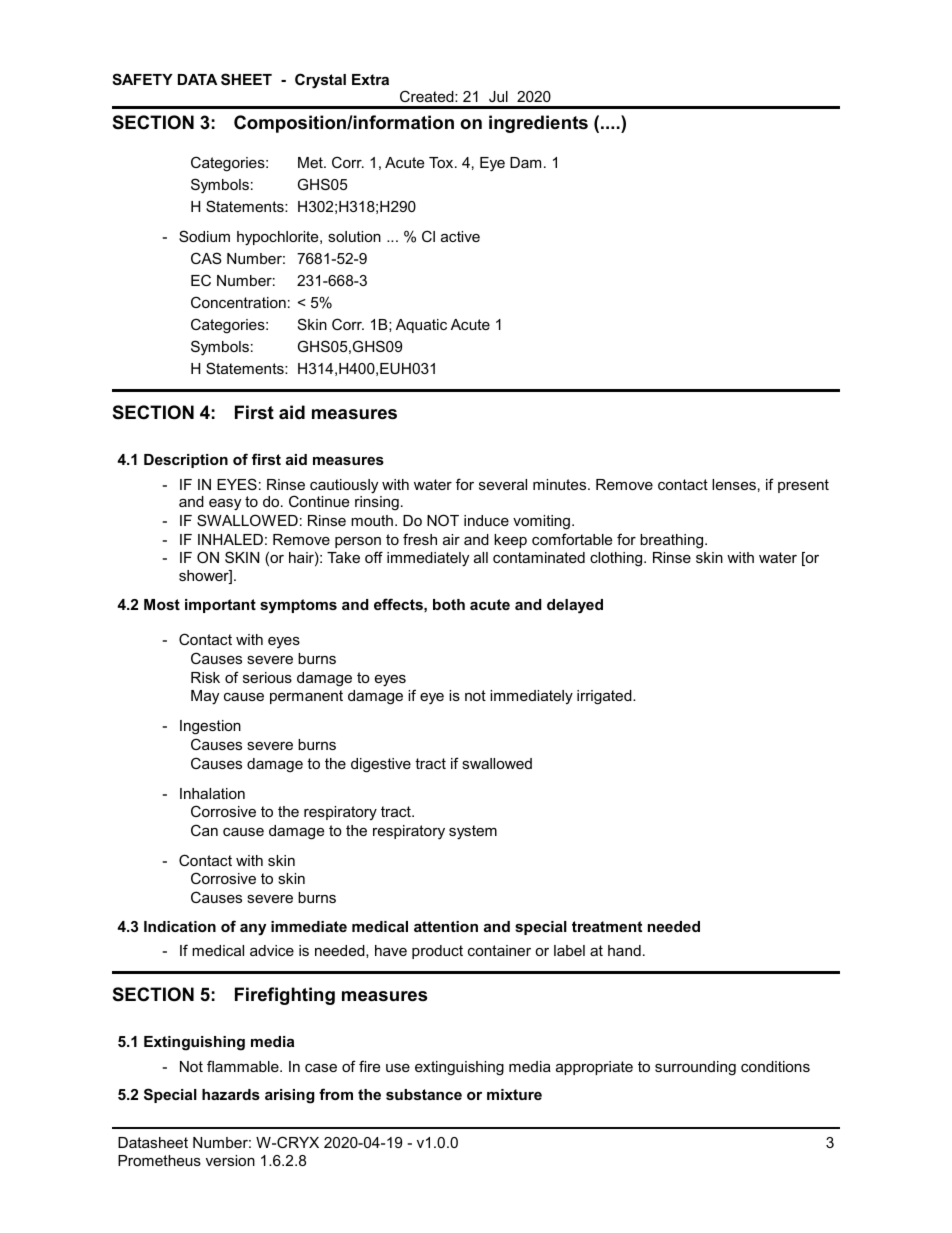 Image resolution: width=952 pixels, height=1233 pixels. I want to click on lenses, so click(734, 484).
